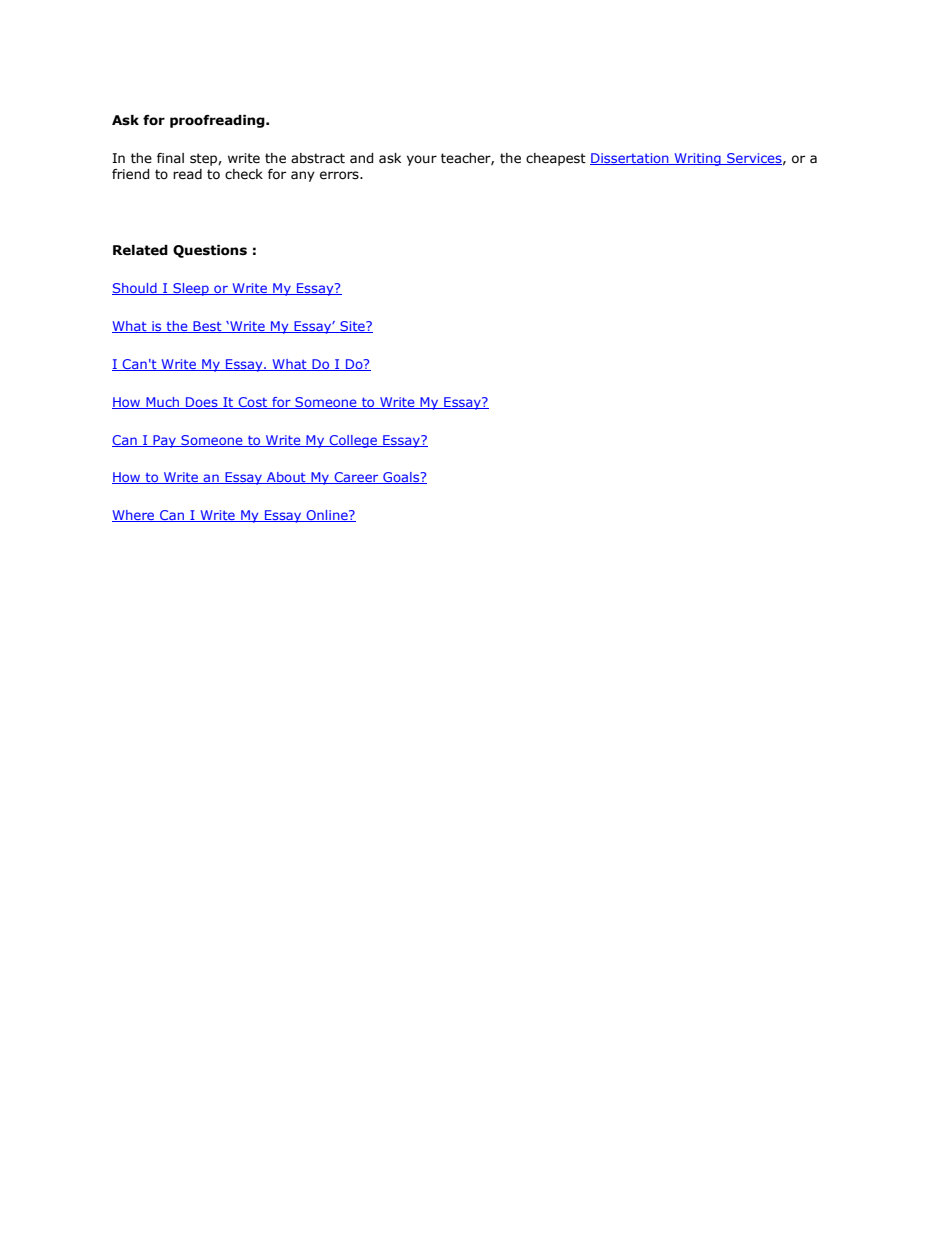 This screenshot has height=1233, width=952. I want to click on Dissertation, so click(630, 159).
